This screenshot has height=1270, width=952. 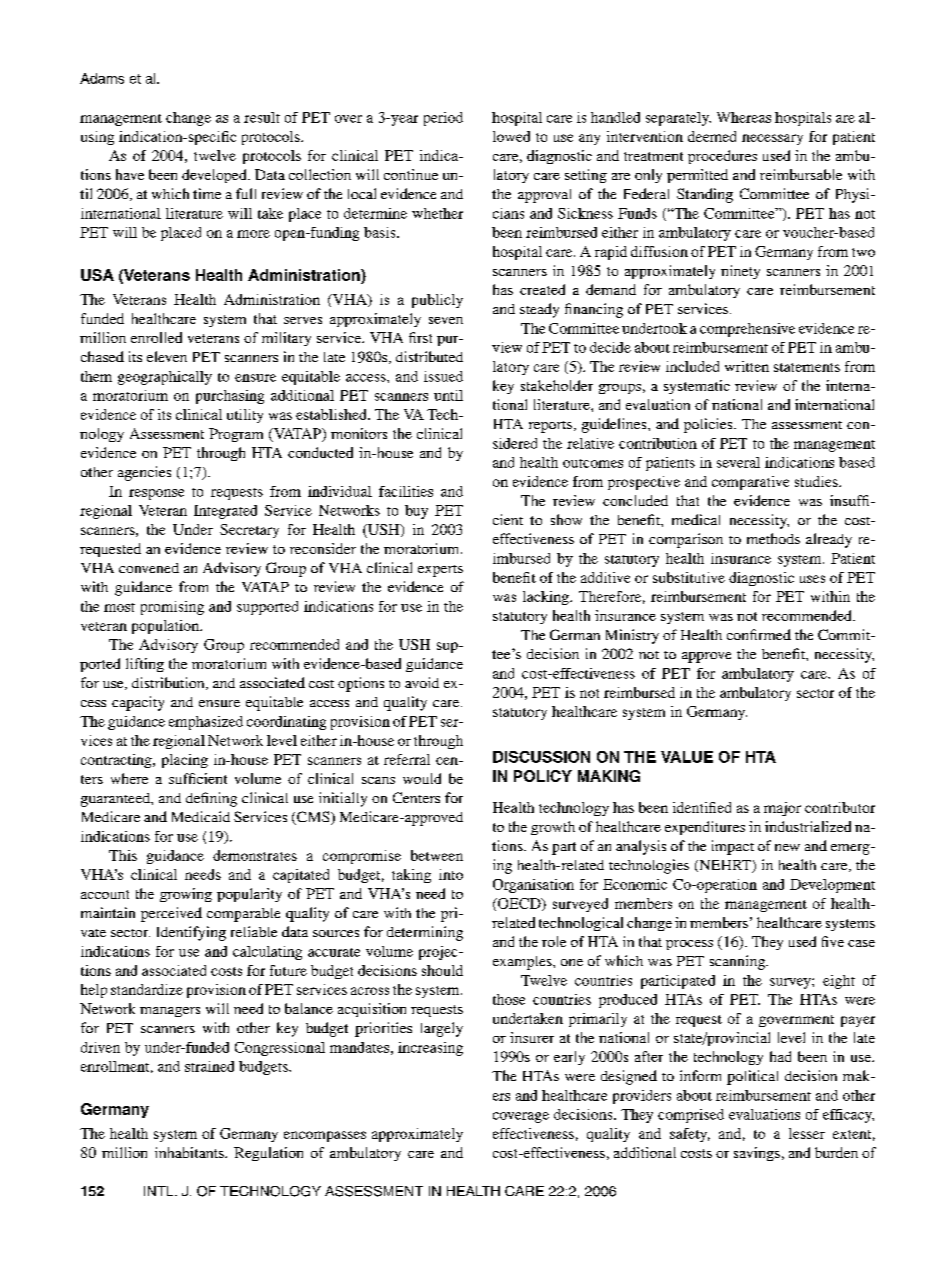 I want to click on deemed, so click(x=712, y=136).
